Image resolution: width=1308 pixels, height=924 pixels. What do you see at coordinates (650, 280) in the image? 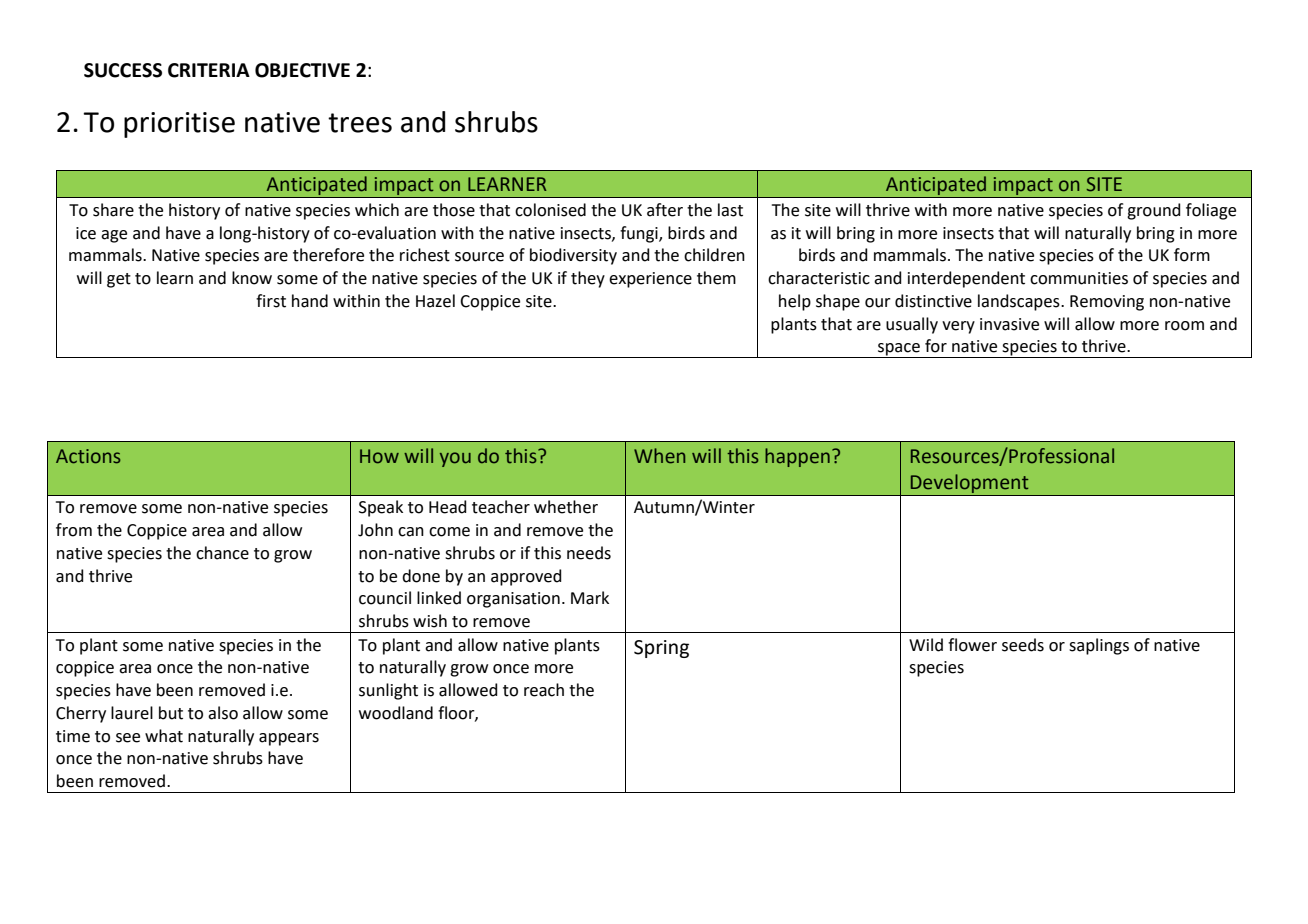
I see `experience` at bounding box center [650, 280].
